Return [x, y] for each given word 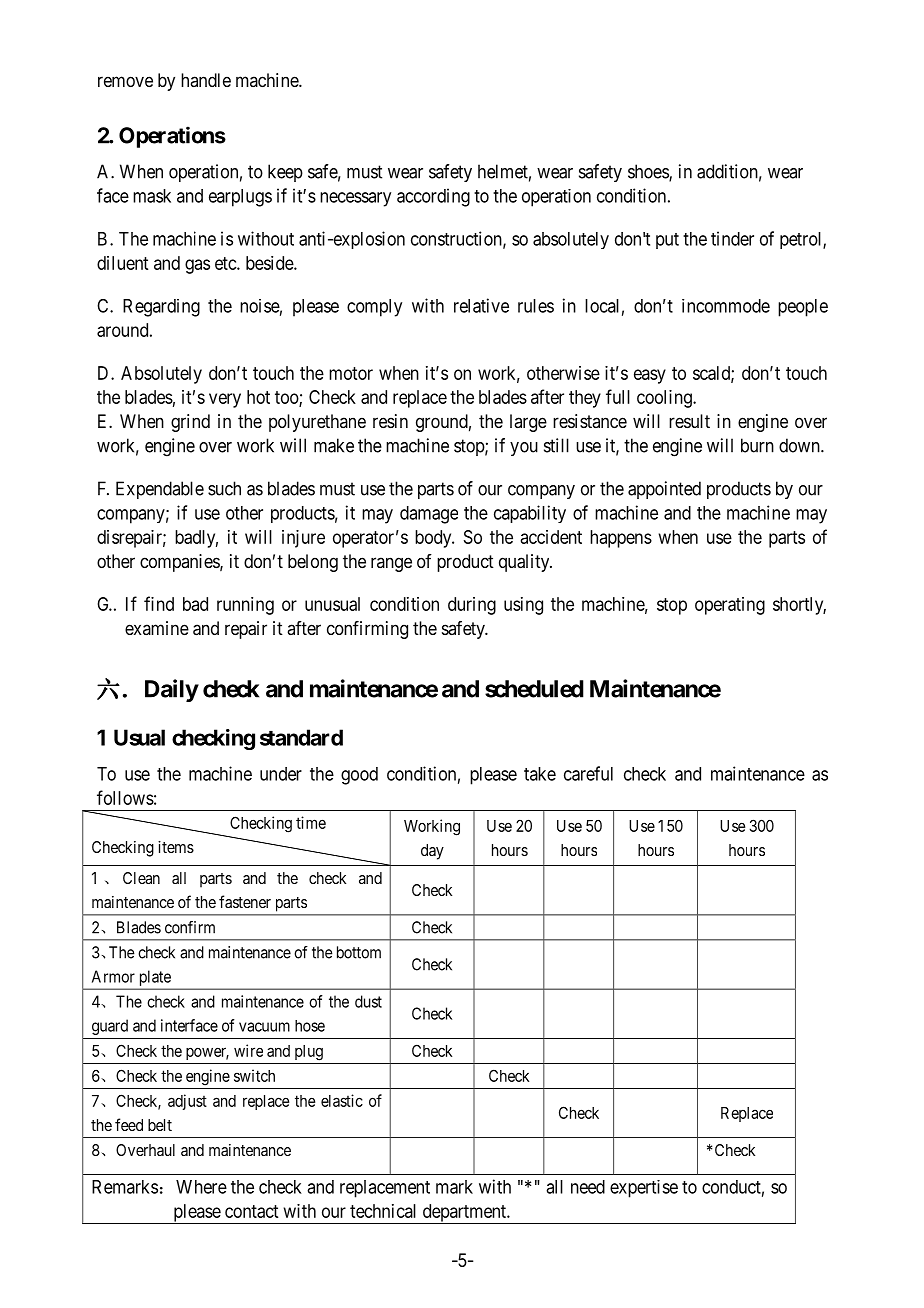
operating [730, 606]
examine [157, 628]
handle [206, 80]
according [433, 197]
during [472, 606]
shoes [649, 172]
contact [251, 1211]
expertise [644, 1189]
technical [383, 1211]
